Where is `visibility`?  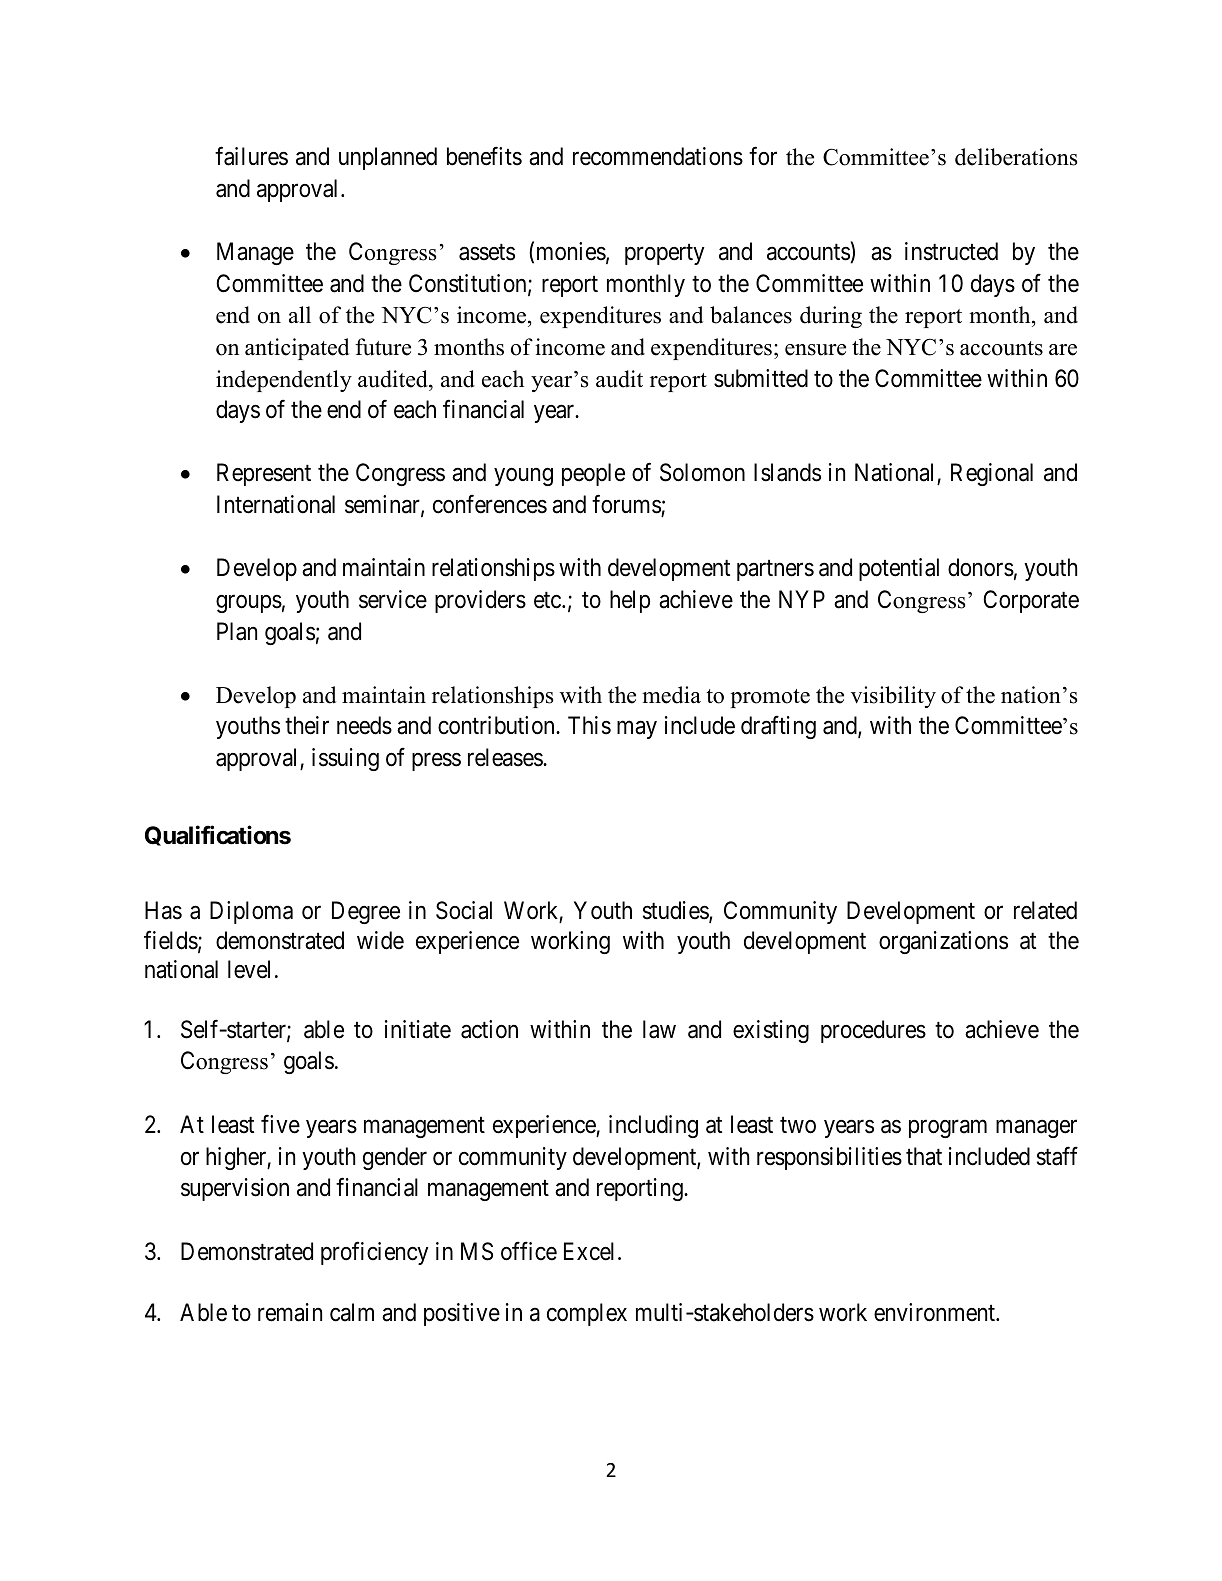 visibility is located at coordinates (893, 697).
